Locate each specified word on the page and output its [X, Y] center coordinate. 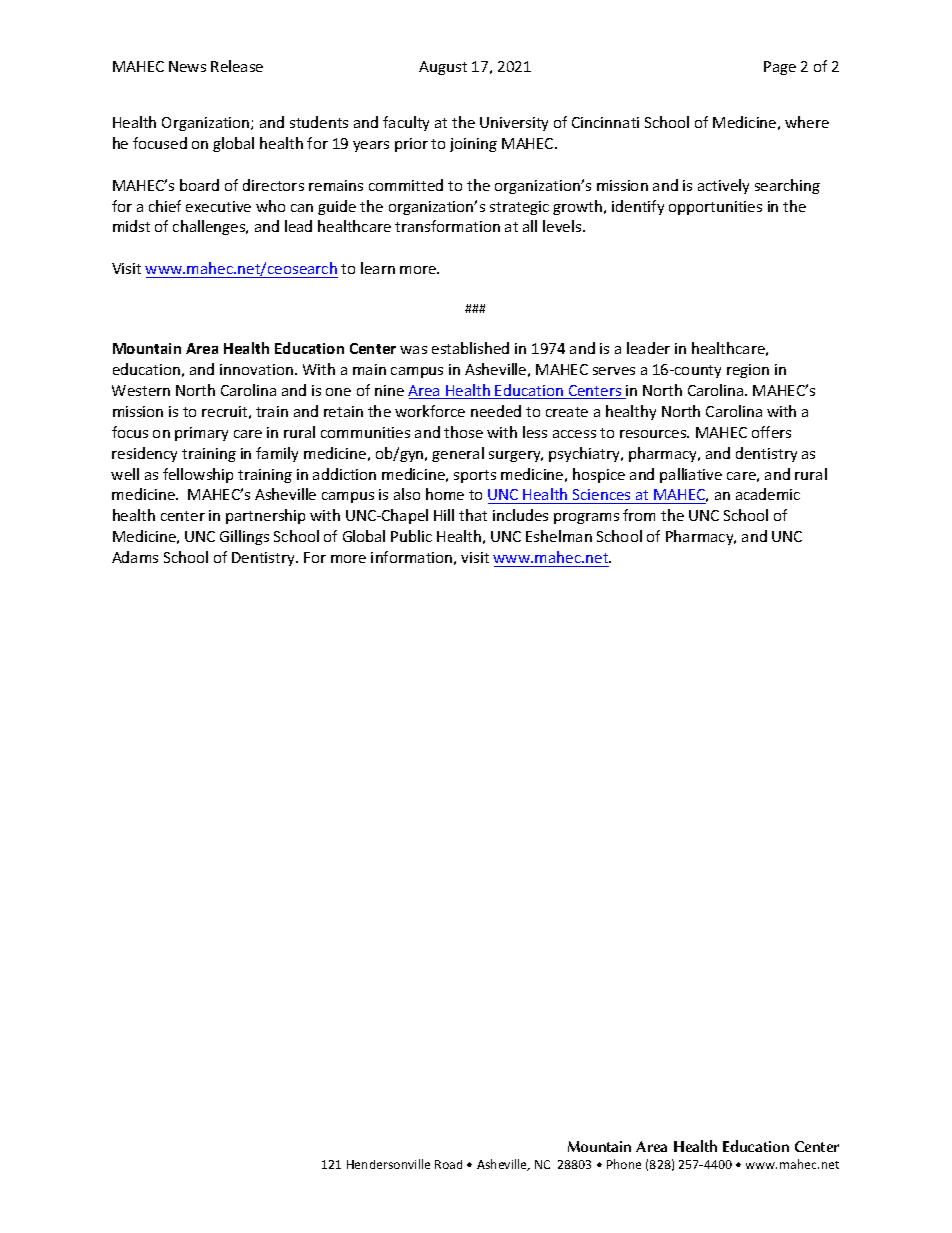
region [748, 371]
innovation [256, 369]
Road [448, 1164]
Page [780, 68]
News [187, 66]
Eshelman [559, 536]
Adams [135, 557]
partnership [265, 516]
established [470, 348]
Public [411, 536]
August [443, 68]
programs [586, 518]
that [473, 515]
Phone [624, 1164]
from [639, 515]
